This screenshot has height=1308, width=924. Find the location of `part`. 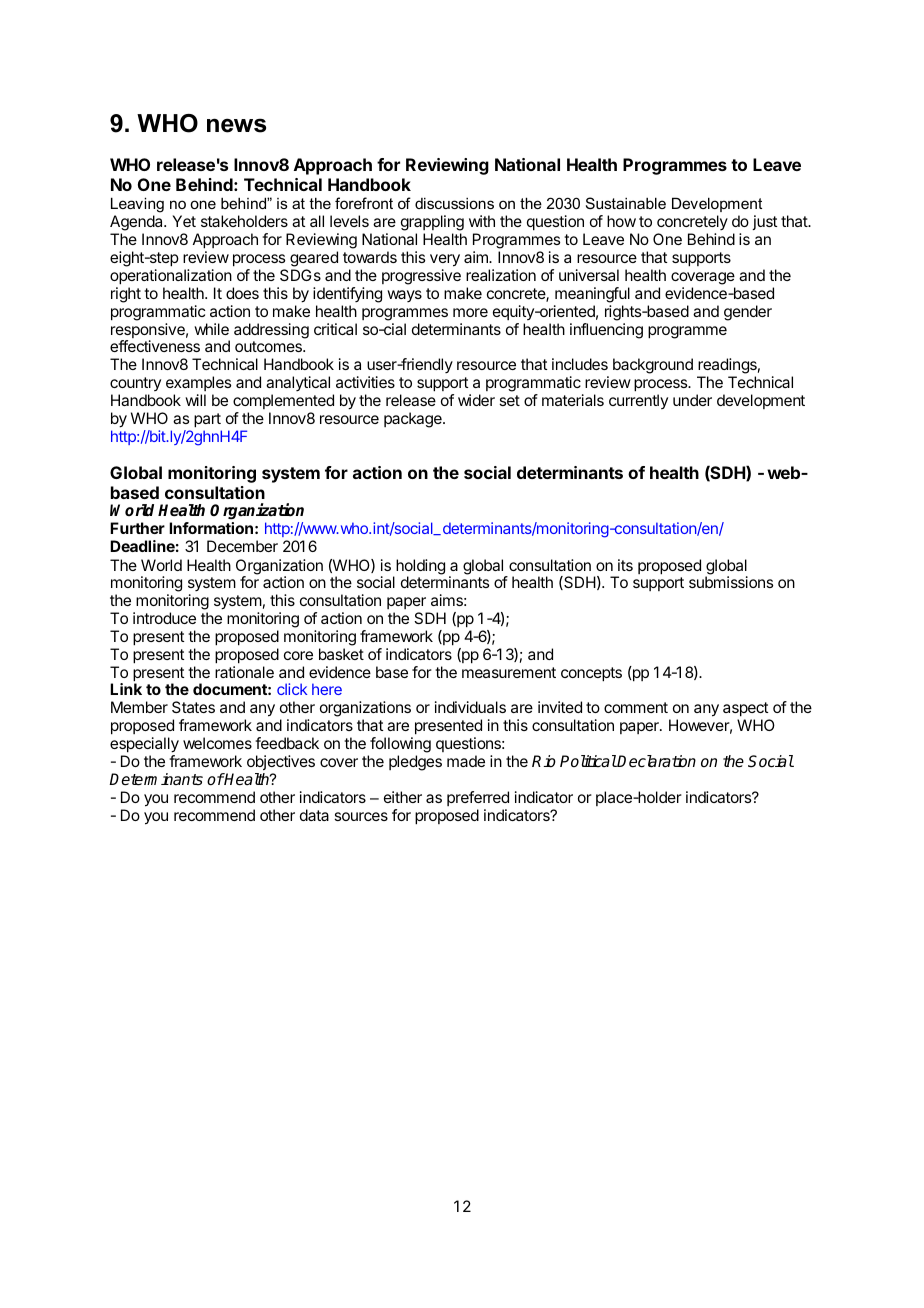

part is located at coordinates (207, 420).
